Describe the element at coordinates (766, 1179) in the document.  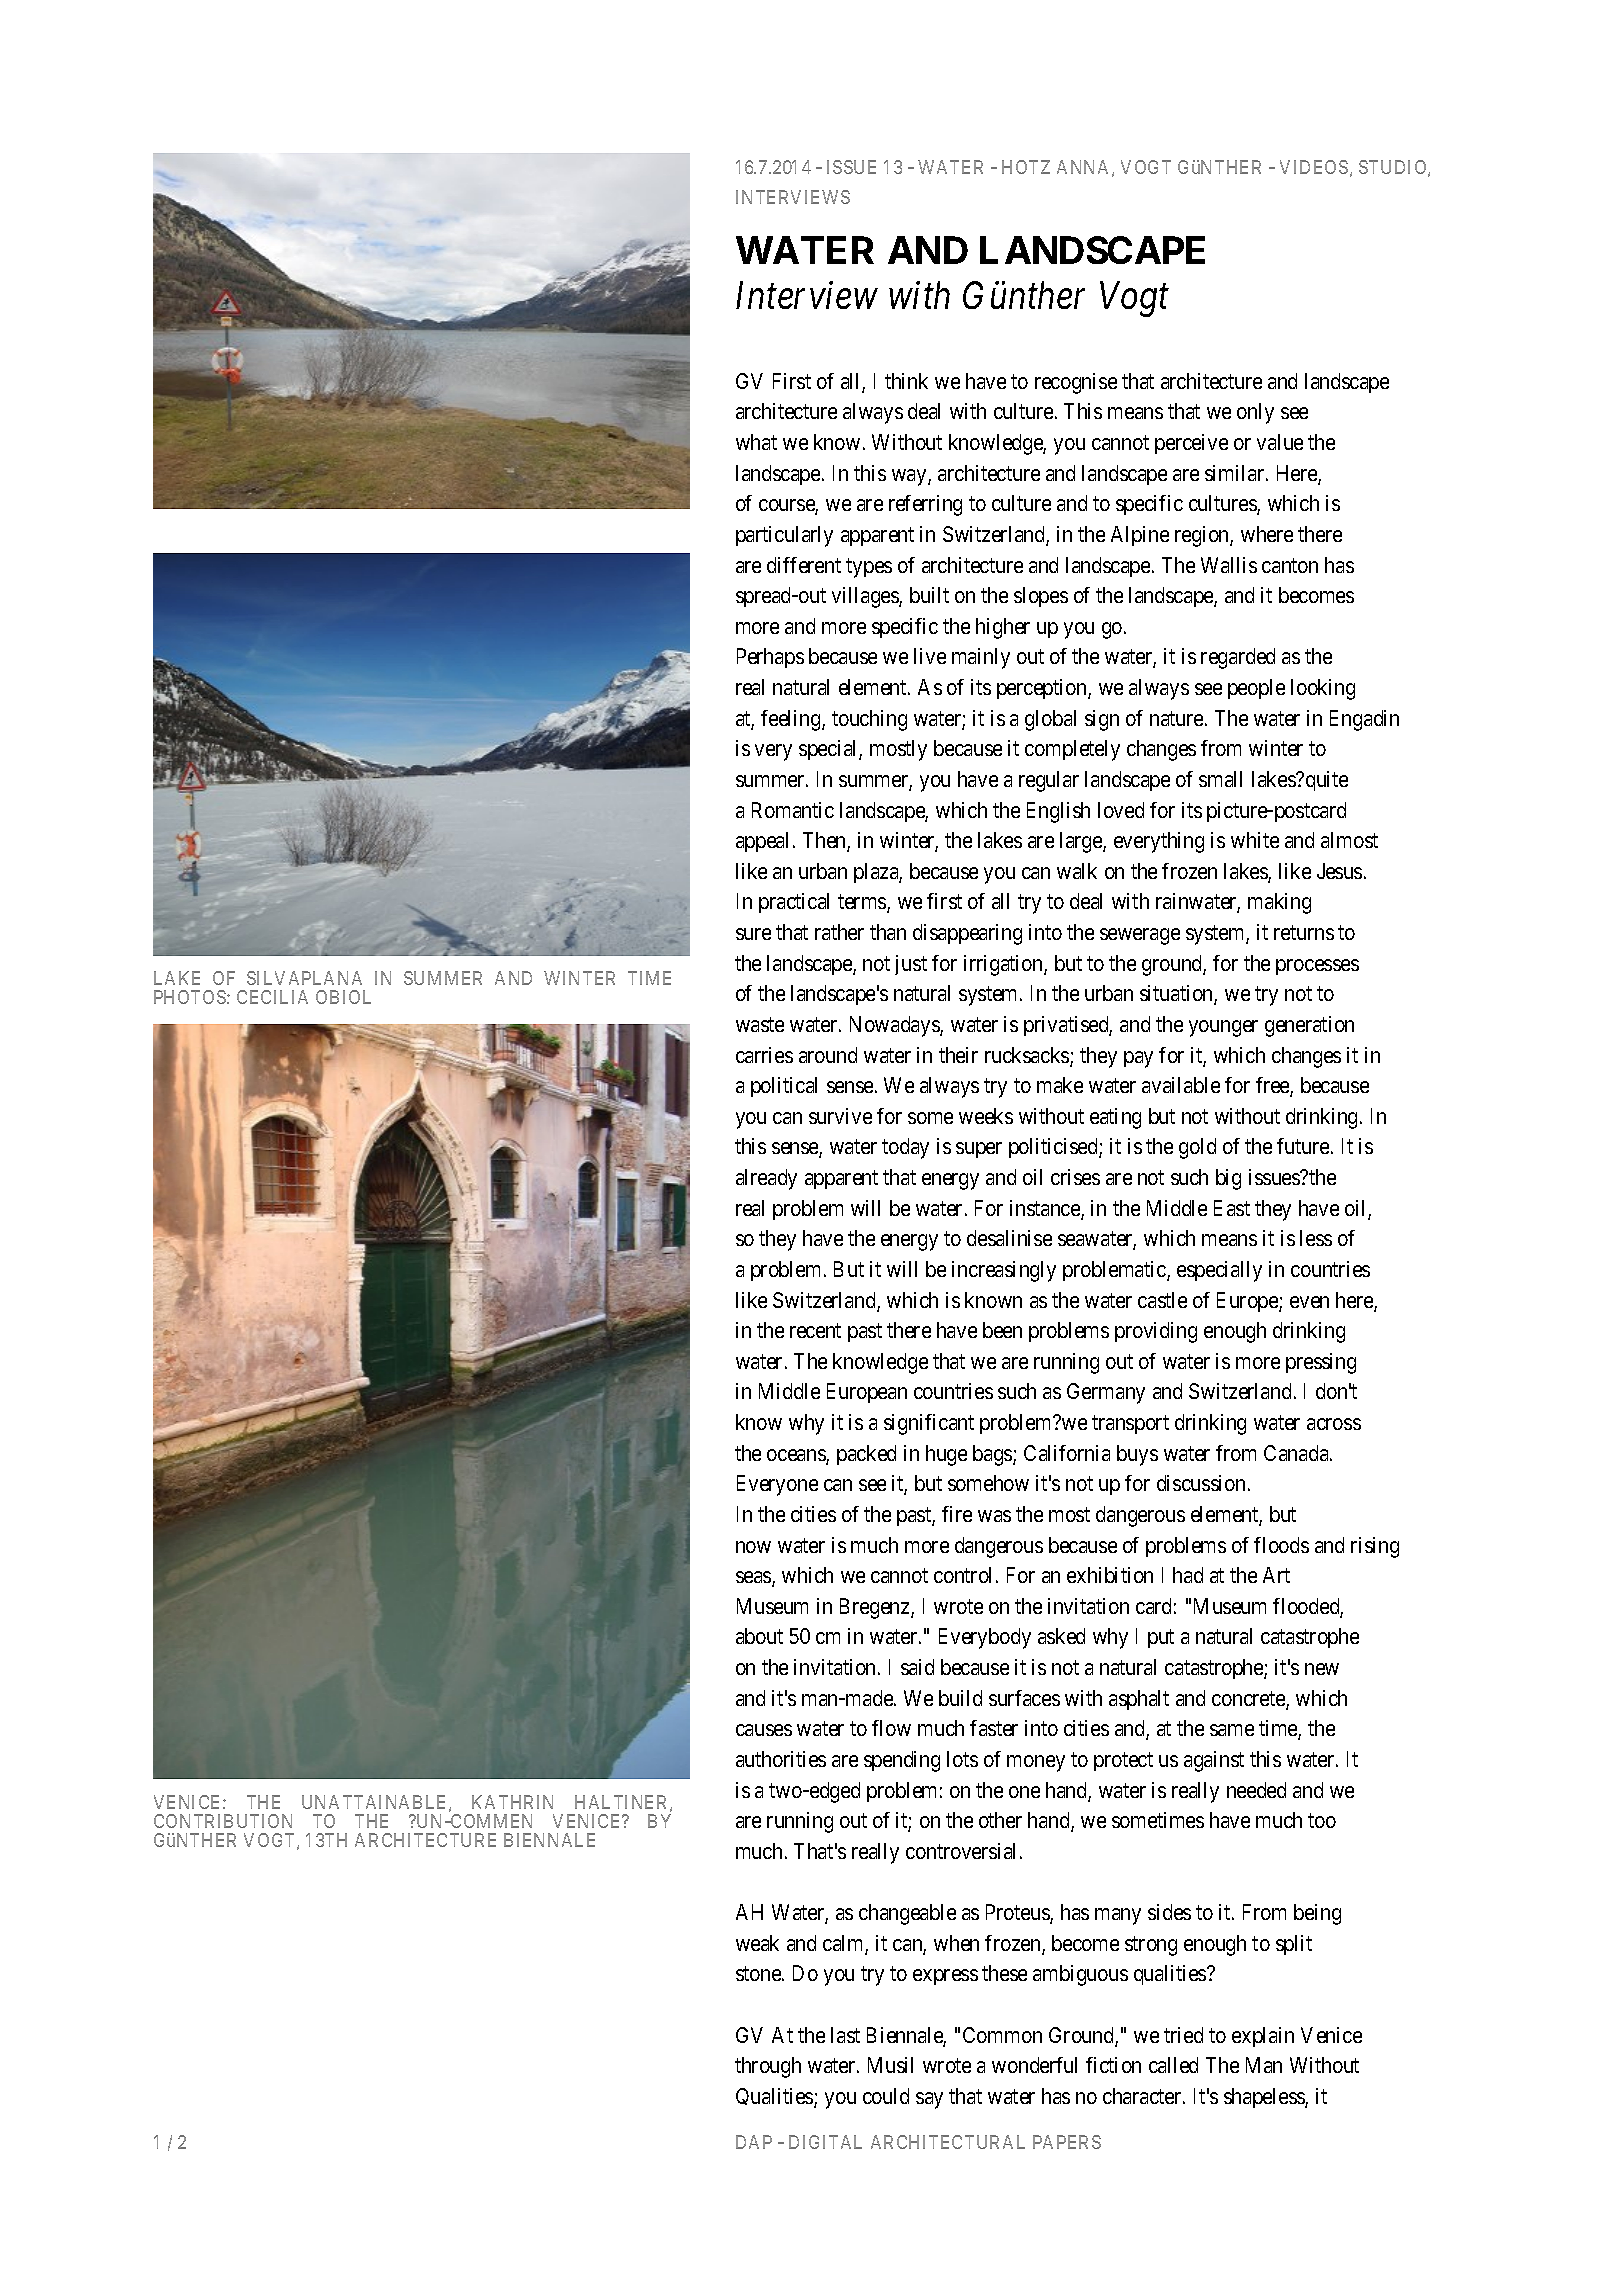
I see `already` at that location.
